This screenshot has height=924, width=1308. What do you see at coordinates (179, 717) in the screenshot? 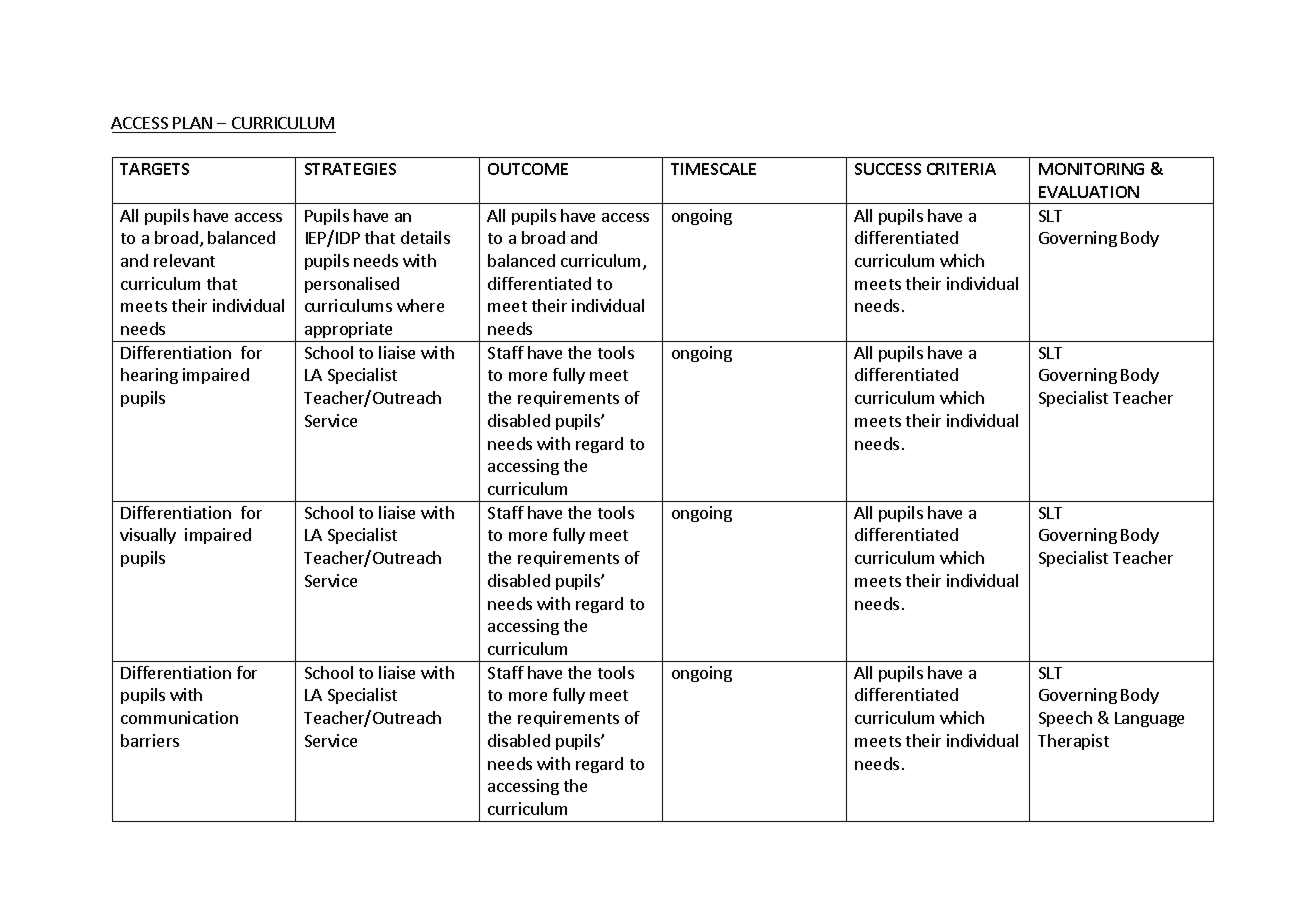
I see `communication` at bounding box center [179, 717].
